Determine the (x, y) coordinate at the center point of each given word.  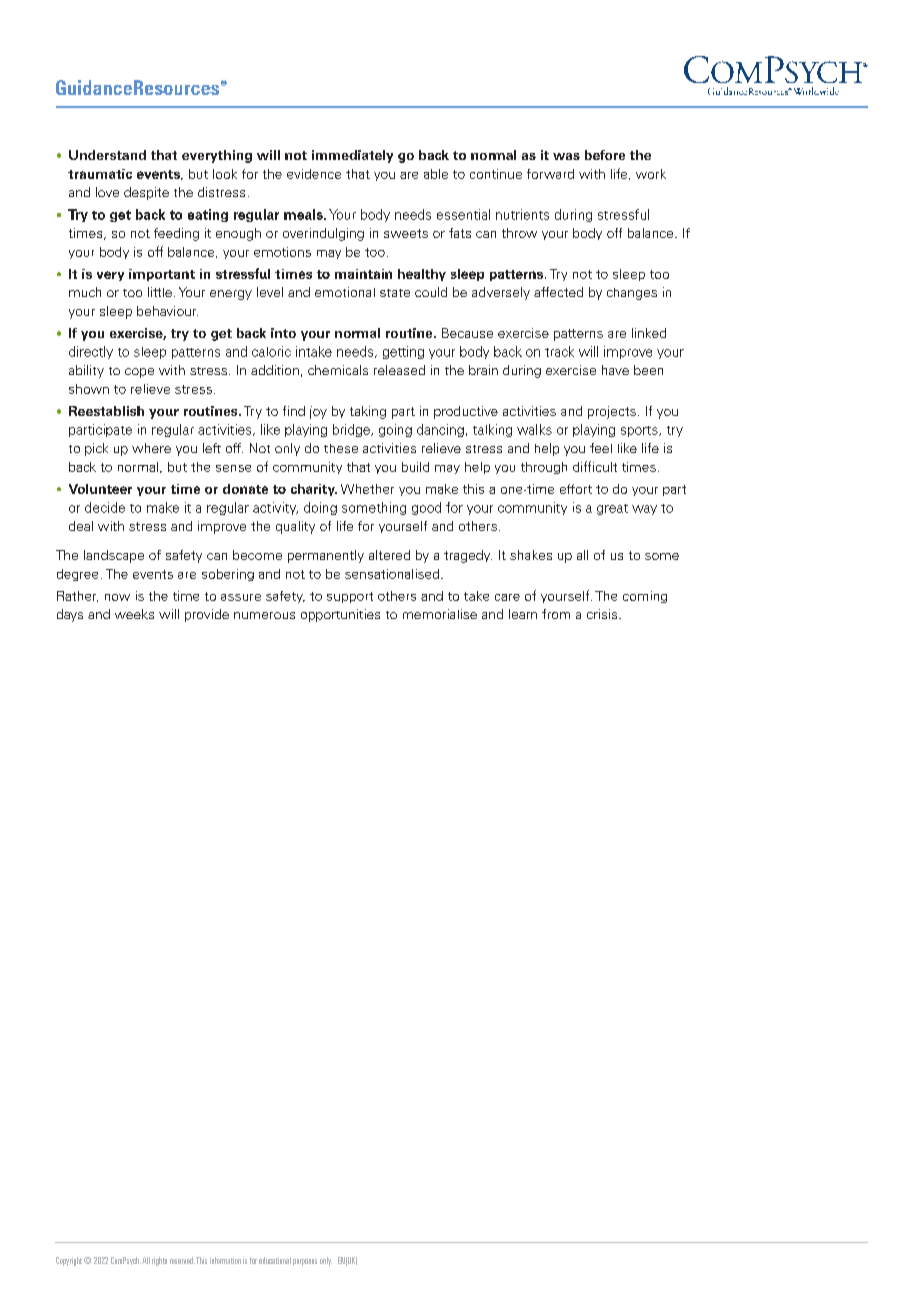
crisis (603, 614)
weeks (134, 614)
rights (159, 1261)
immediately (352, 156)
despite (146, 193)
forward (550, 174)
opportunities (340, 615)
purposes (305, 1262)
